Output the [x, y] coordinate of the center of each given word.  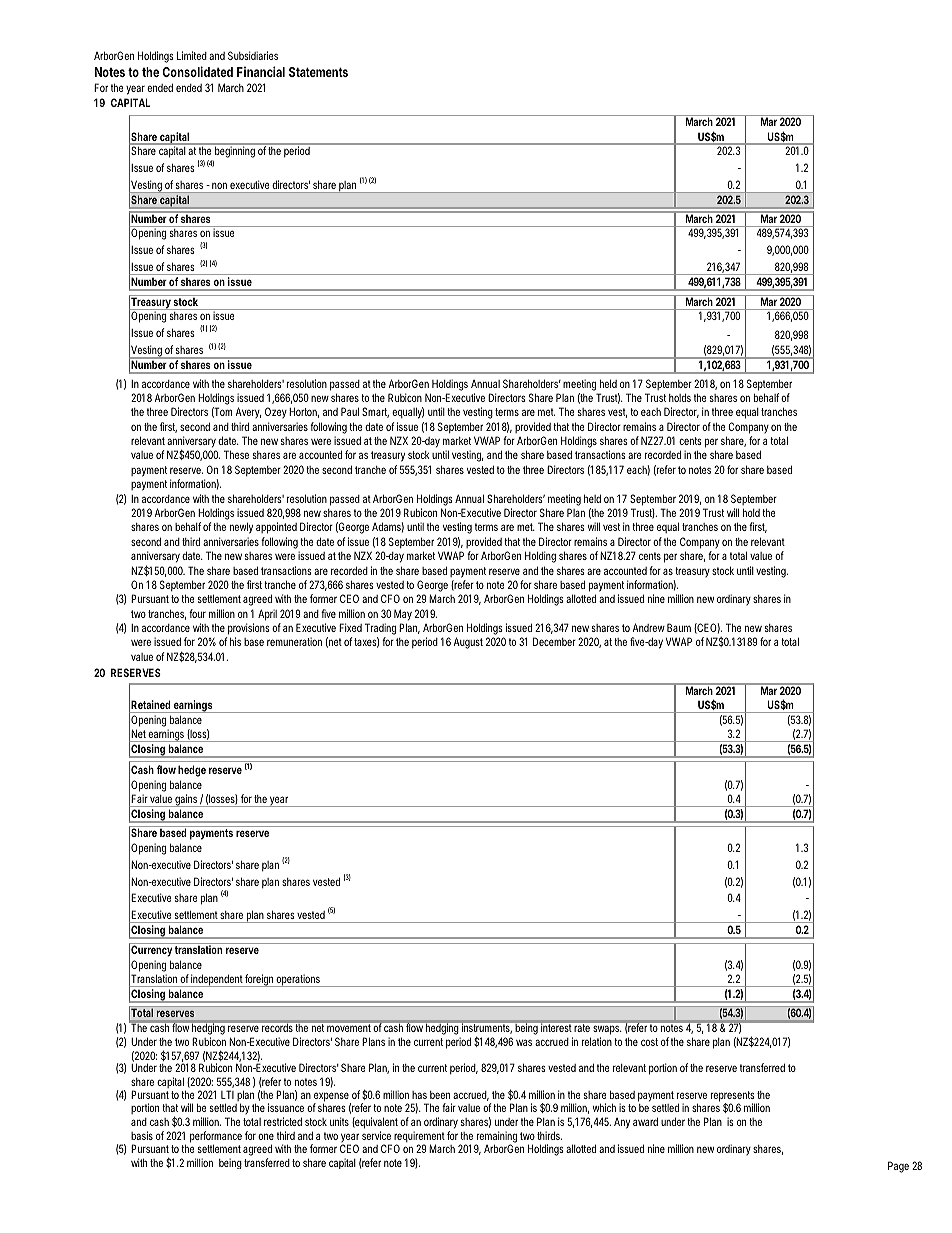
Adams [388, 527]
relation [598, 1041]
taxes [366, 642]
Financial [261, 71]
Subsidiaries [253, 55]
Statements [318, 72]
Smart [375, 412]
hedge [192, 771]
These [236, 454]
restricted [283, 1121]
